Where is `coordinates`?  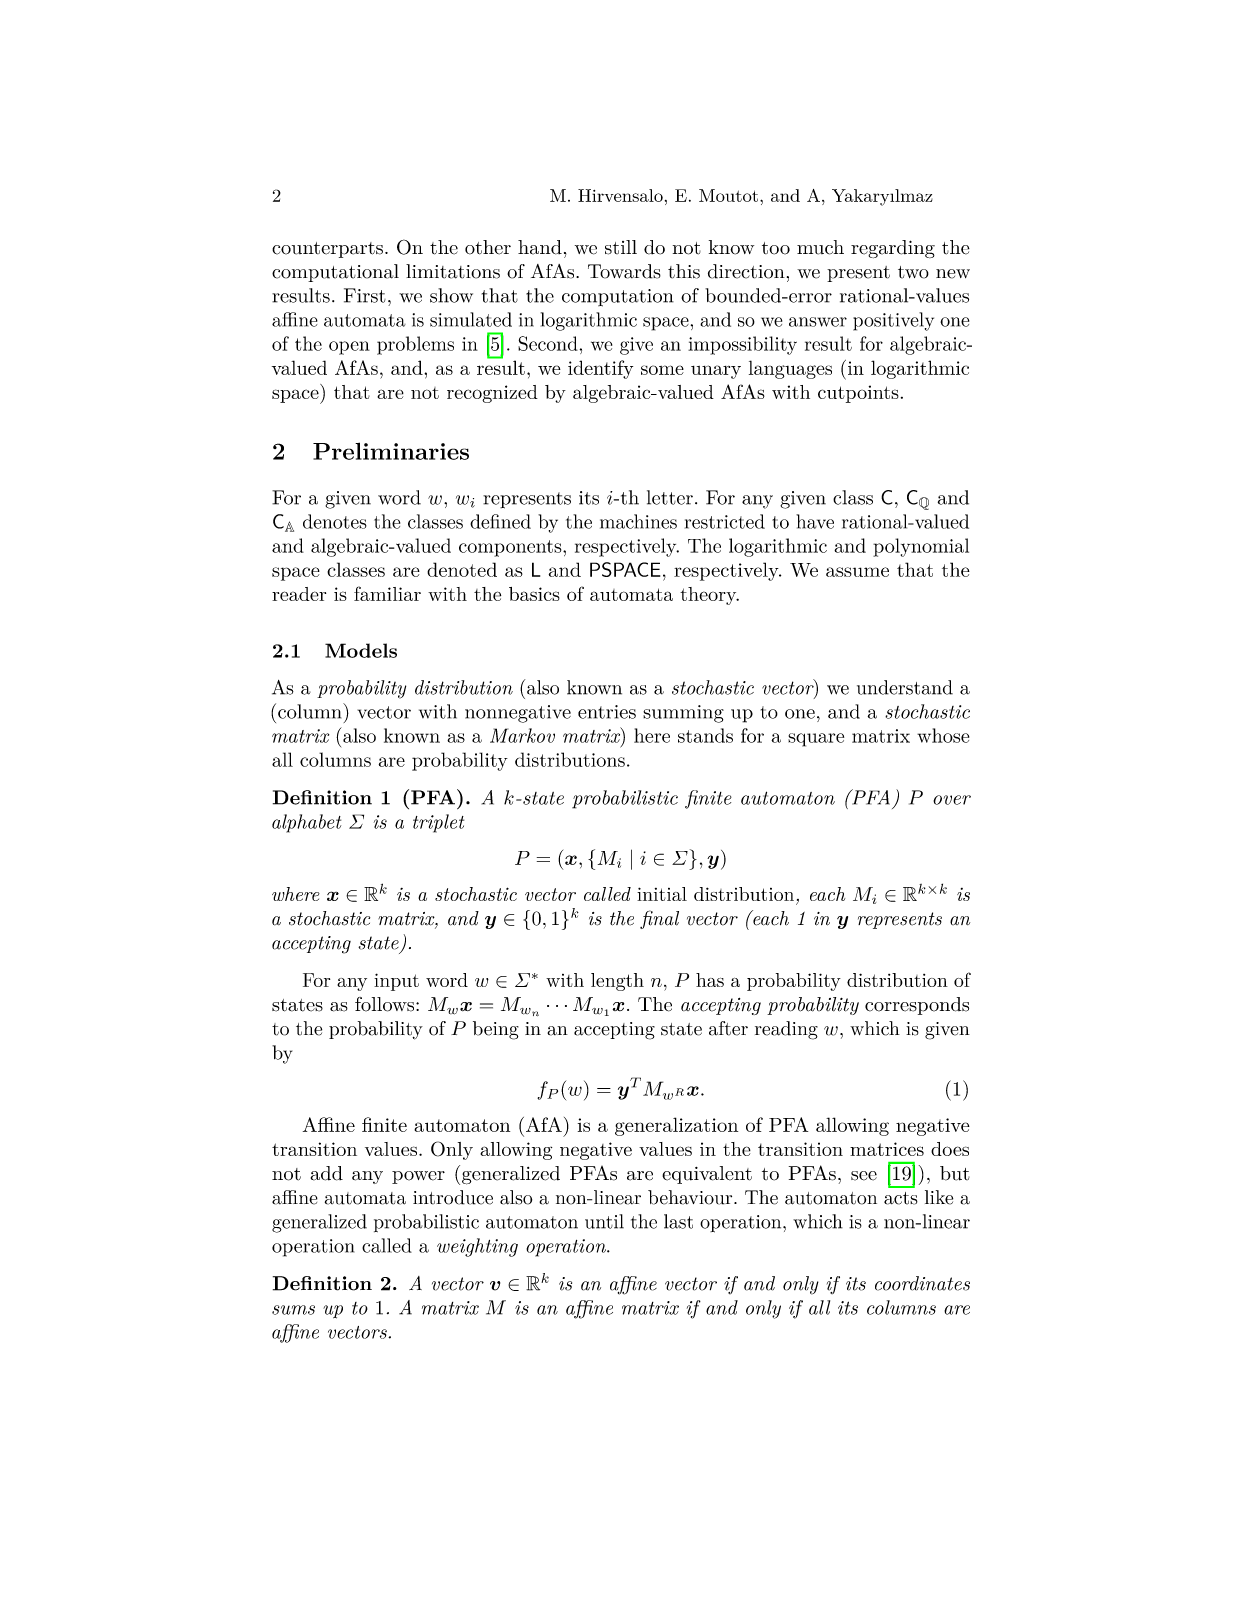
coordinates is located at coordinates (922, 1283).
